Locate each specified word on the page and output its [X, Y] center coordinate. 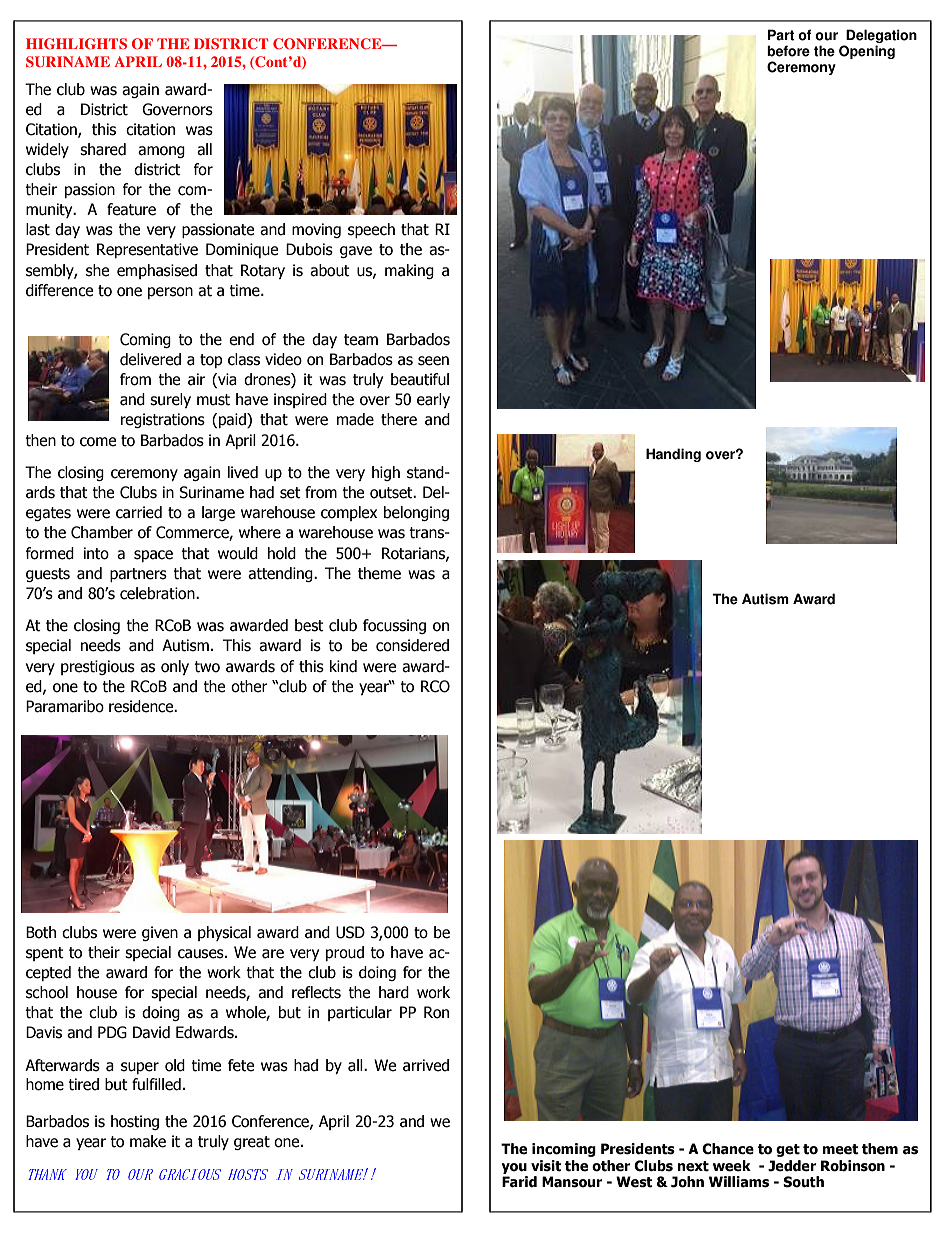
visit [546, 1166]
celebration [158, 593]
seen [433, 361]
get [788, 1150]
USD [350, 932]
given [160, 933]
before [788, 51]
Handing [673, 455]
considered [412, 645]
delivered [150, 359]
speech [371, 230]
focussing [394, 626]
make [148, 1141]
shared [103, 149]
